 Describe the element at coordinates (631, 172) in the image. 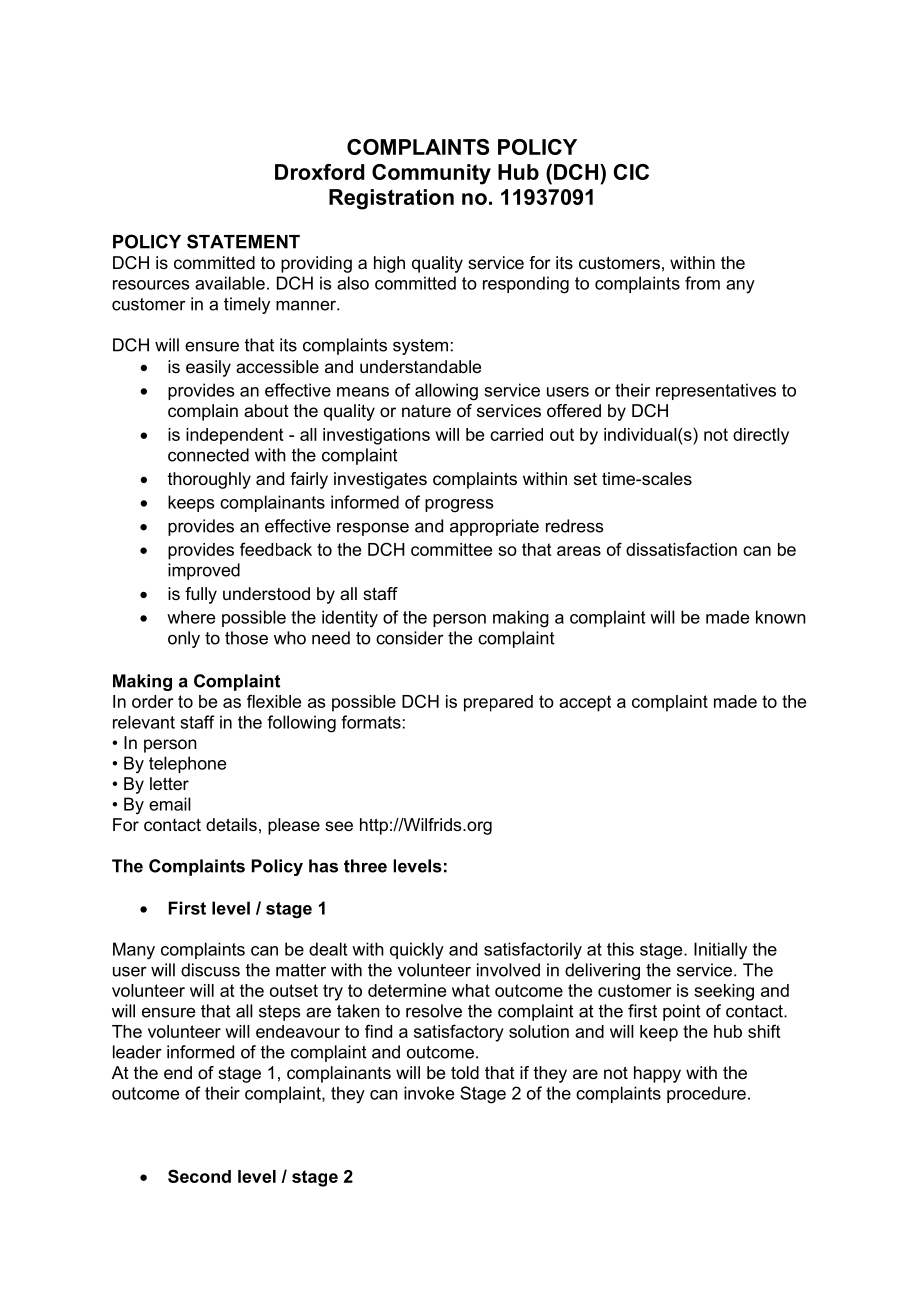

I see `CIC` at that location.
